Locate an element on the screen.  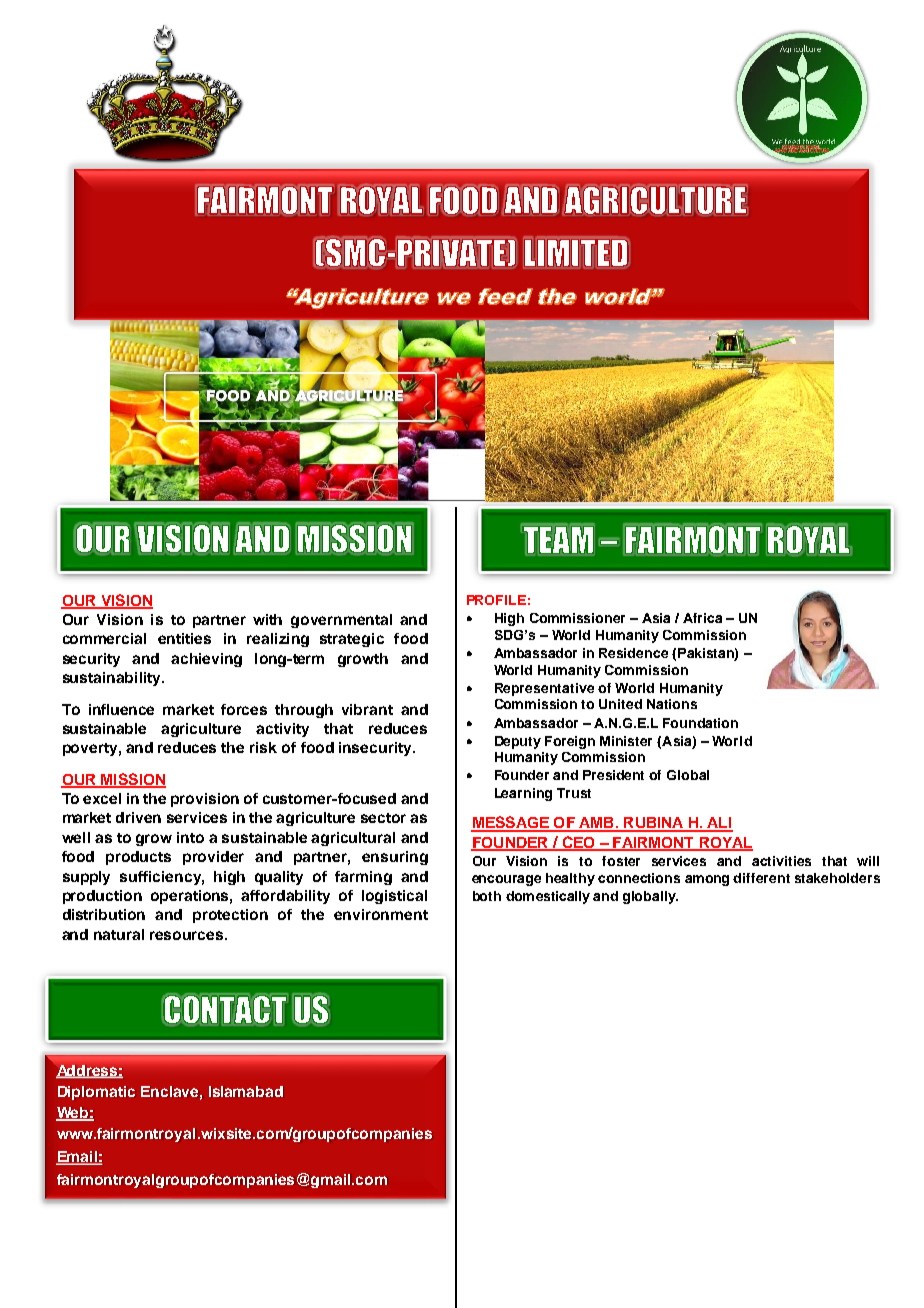
strategic is located at coordinates (352, 640).
